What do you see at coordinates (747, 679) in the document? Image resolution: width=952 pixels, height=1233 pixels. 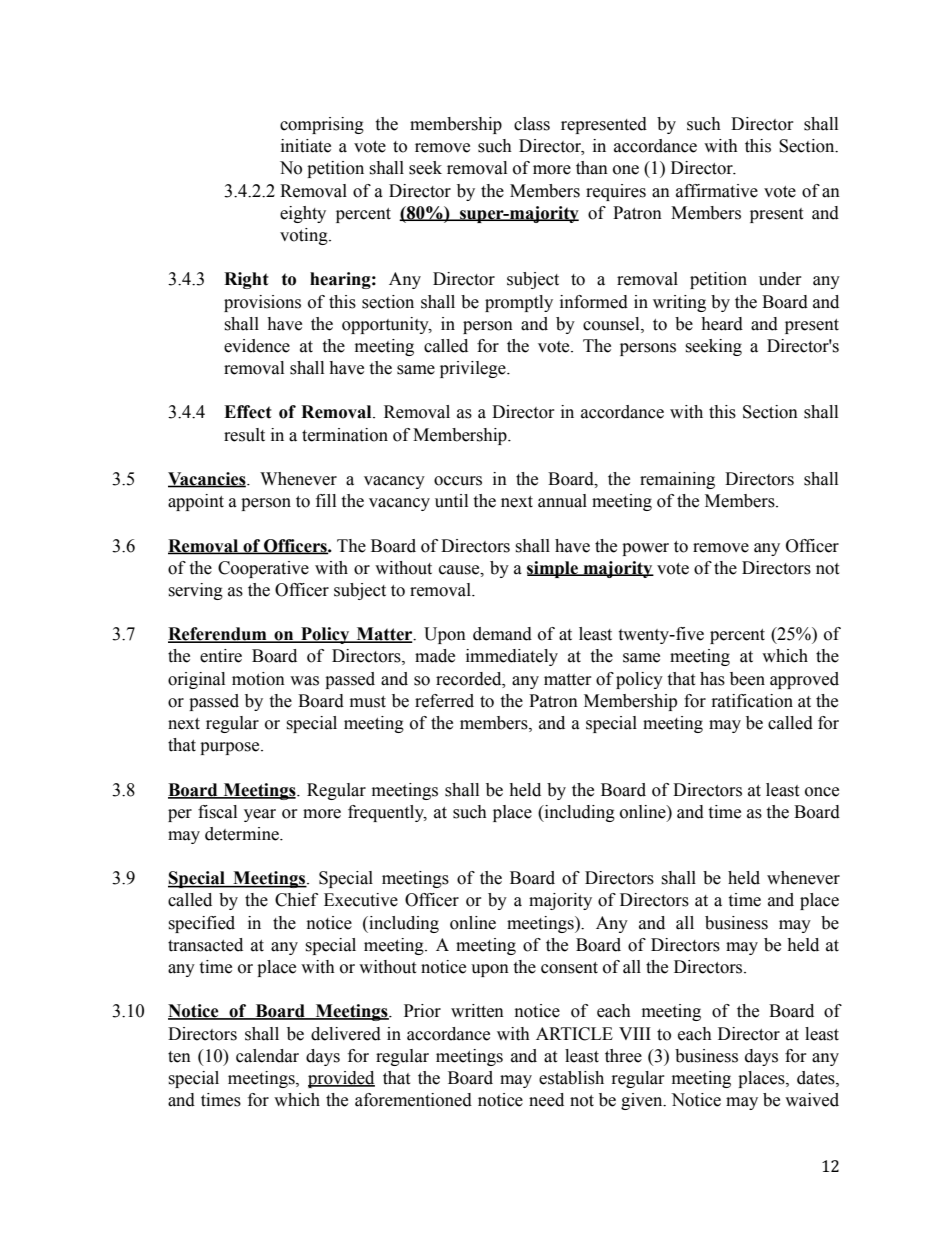 I see `been` at bounding box center [747, 679].
